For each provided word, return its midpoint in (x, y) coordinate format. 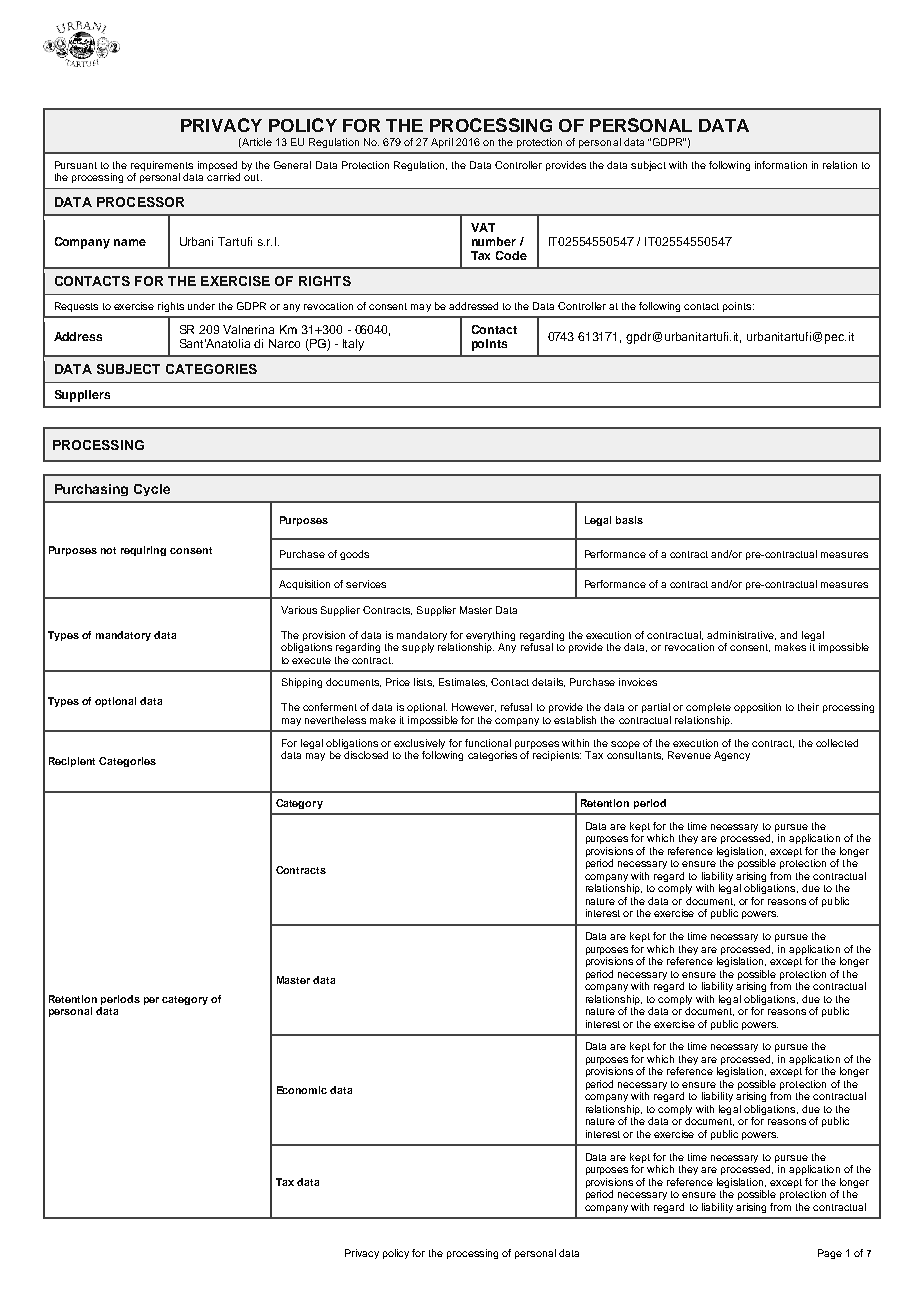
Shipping (302, 683)
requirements (162, 167)
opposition (757, 708)
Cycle (152, 490)
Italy (353, 345)
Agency (732, 756)
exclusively (419, 745)
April (442, 143)
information (781, 165)
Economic (302, 1090)
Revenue (689, 755)
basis (629, 520)
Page (830, 1254)
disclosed (366, 755)
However (474, 707)
